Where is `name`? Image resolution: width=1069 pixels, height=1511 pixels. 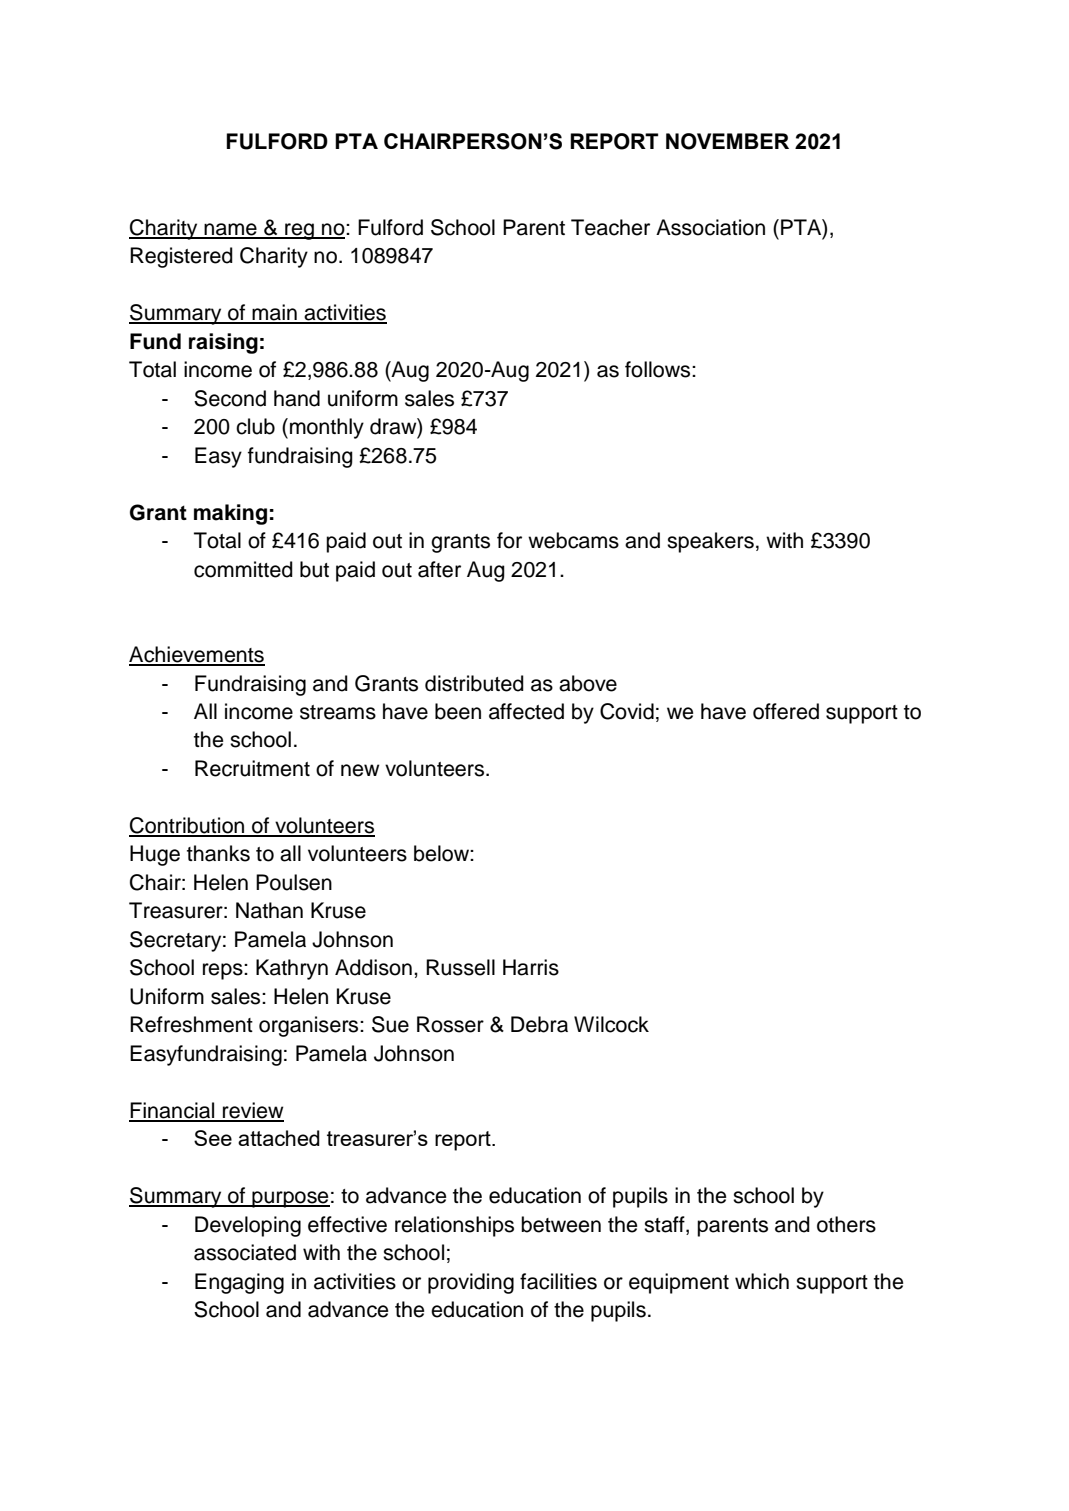
name is located at coordinates (230, 230).
